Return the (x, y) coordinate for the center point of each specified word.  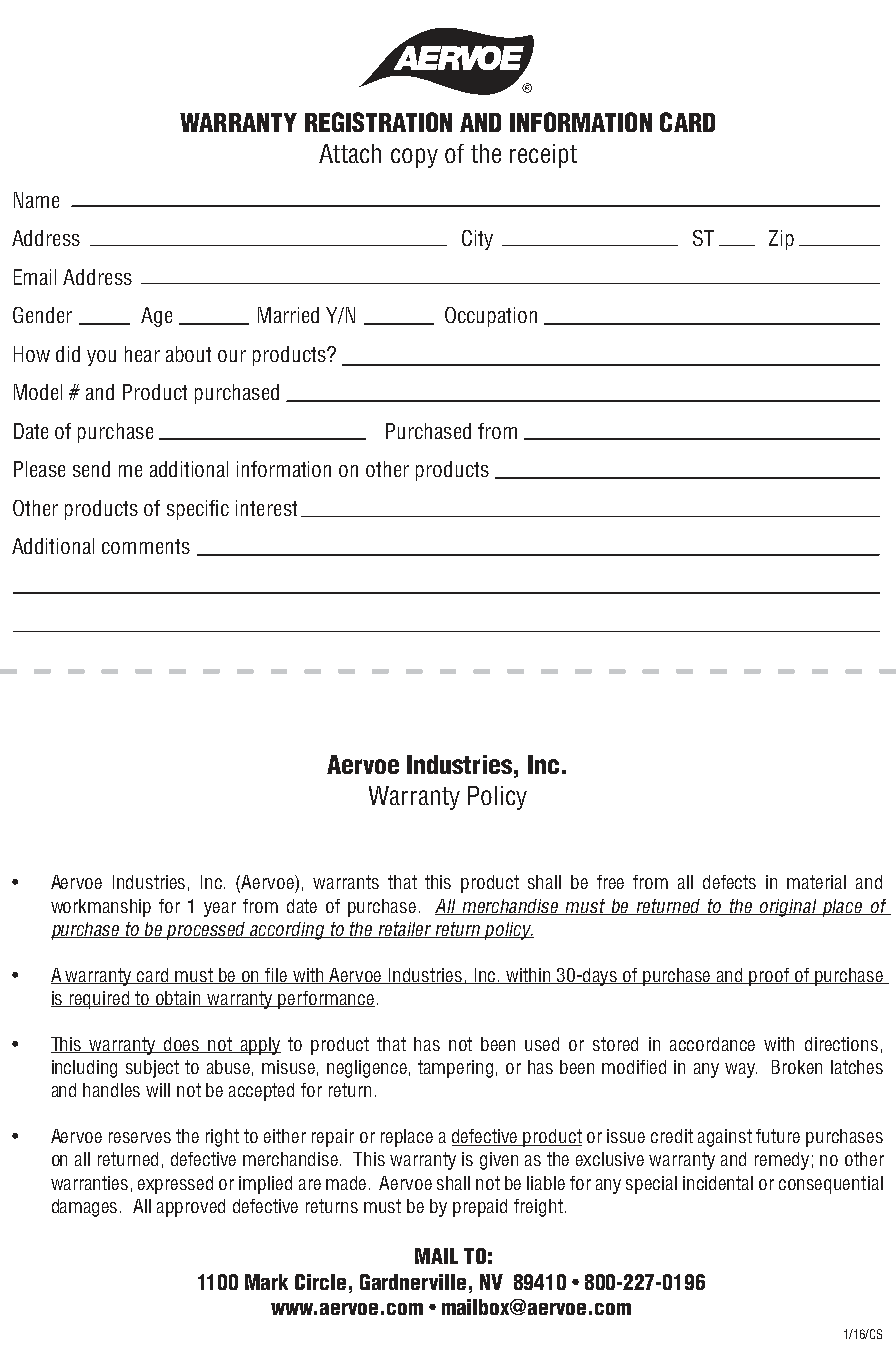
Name (36, 200)
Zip (781, 240)
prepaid (480, 1208)
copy (414, 158)
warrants (346, 882)
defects (729, 882)
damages (84, 1208)
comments (146, 546)
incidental (718, 1183)
